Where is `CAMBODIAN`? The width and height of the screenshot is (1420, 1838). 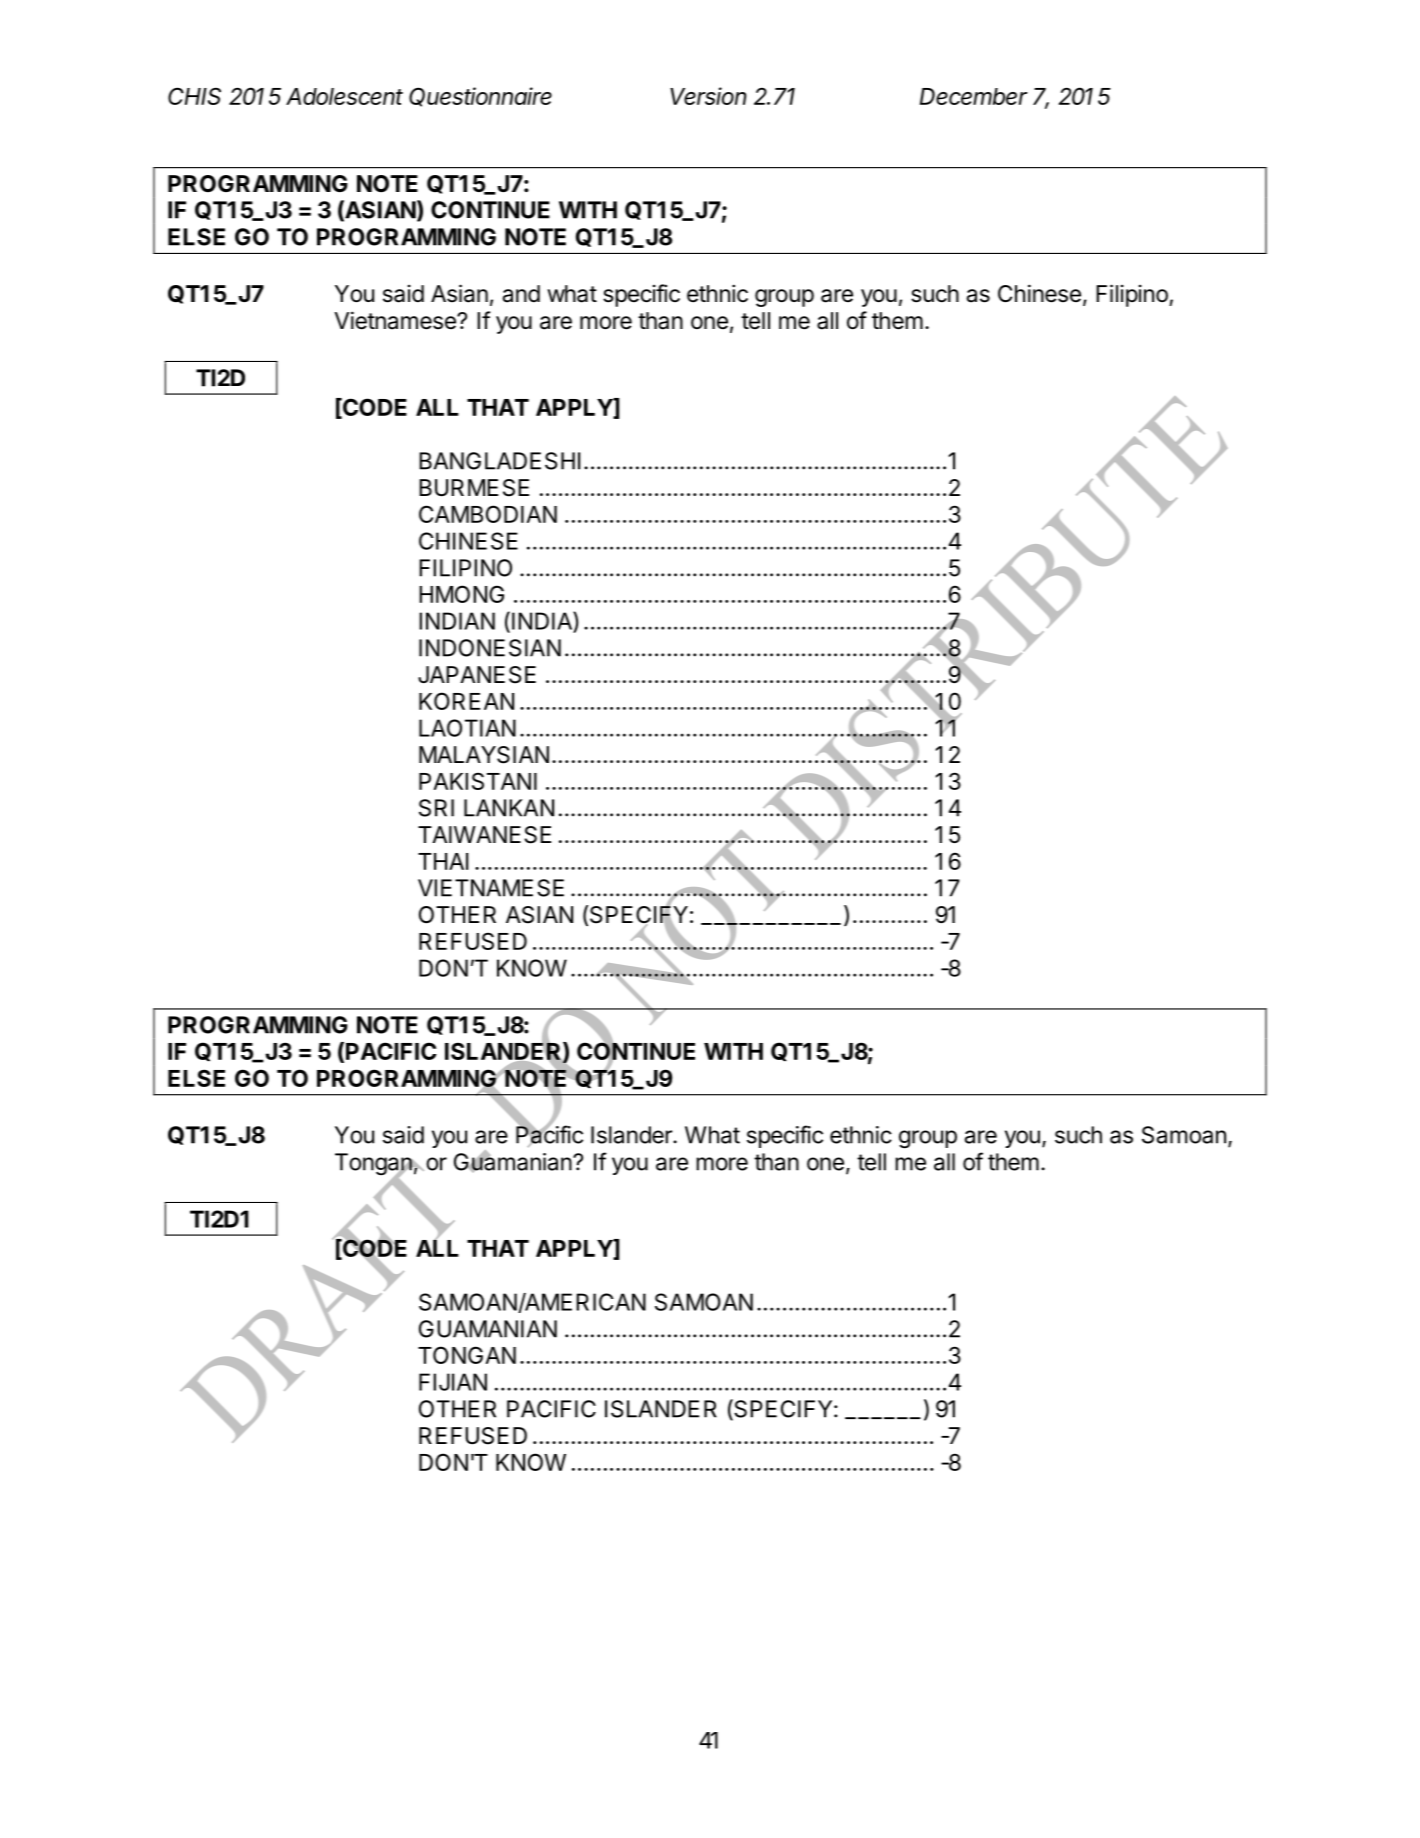
CAMBODIAN is located at coordinates (488, 514).
